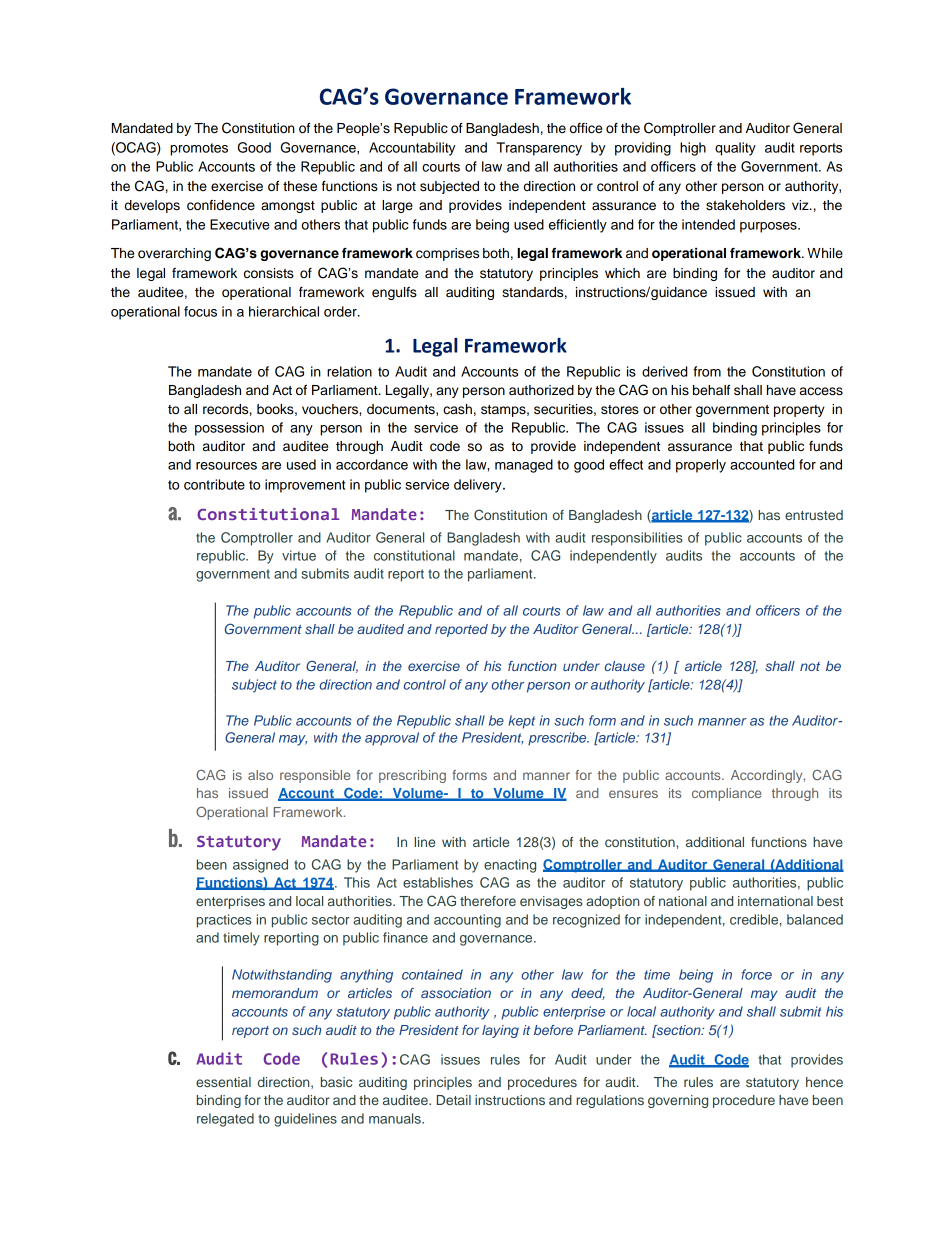 Image resolution: width=952 pixels, height=1233 pixels. What do you see at coordinates (711, 390) in the image?
I see `behalf` at bounding box center [711, 390].
